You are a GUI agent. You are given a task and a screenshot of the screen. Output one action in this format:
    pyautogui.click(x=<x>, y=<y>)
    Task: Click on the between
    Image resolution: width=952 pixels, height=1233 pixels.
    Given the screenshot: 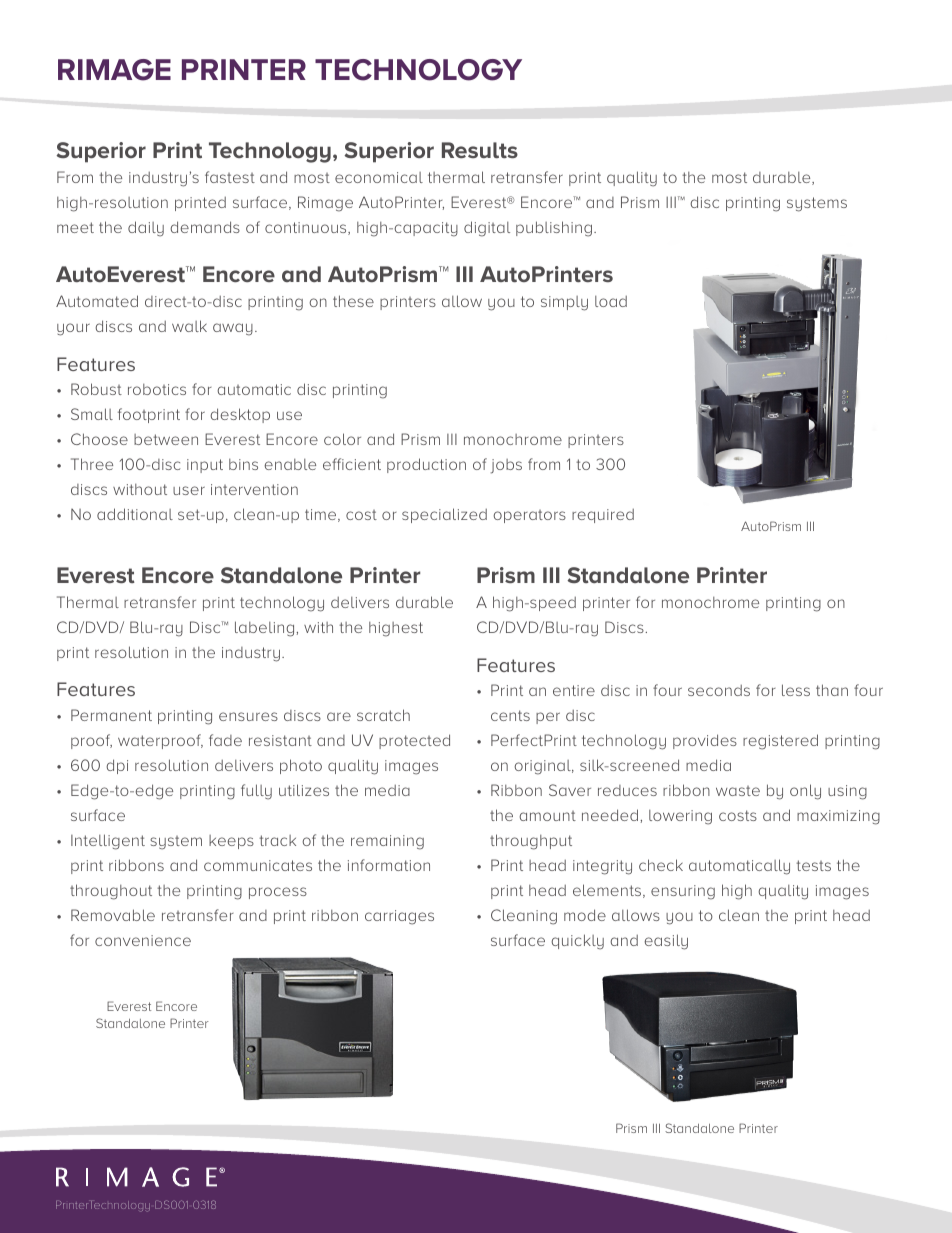 What is the action you would take?
    pyautogui.click(x=166, y=439)
